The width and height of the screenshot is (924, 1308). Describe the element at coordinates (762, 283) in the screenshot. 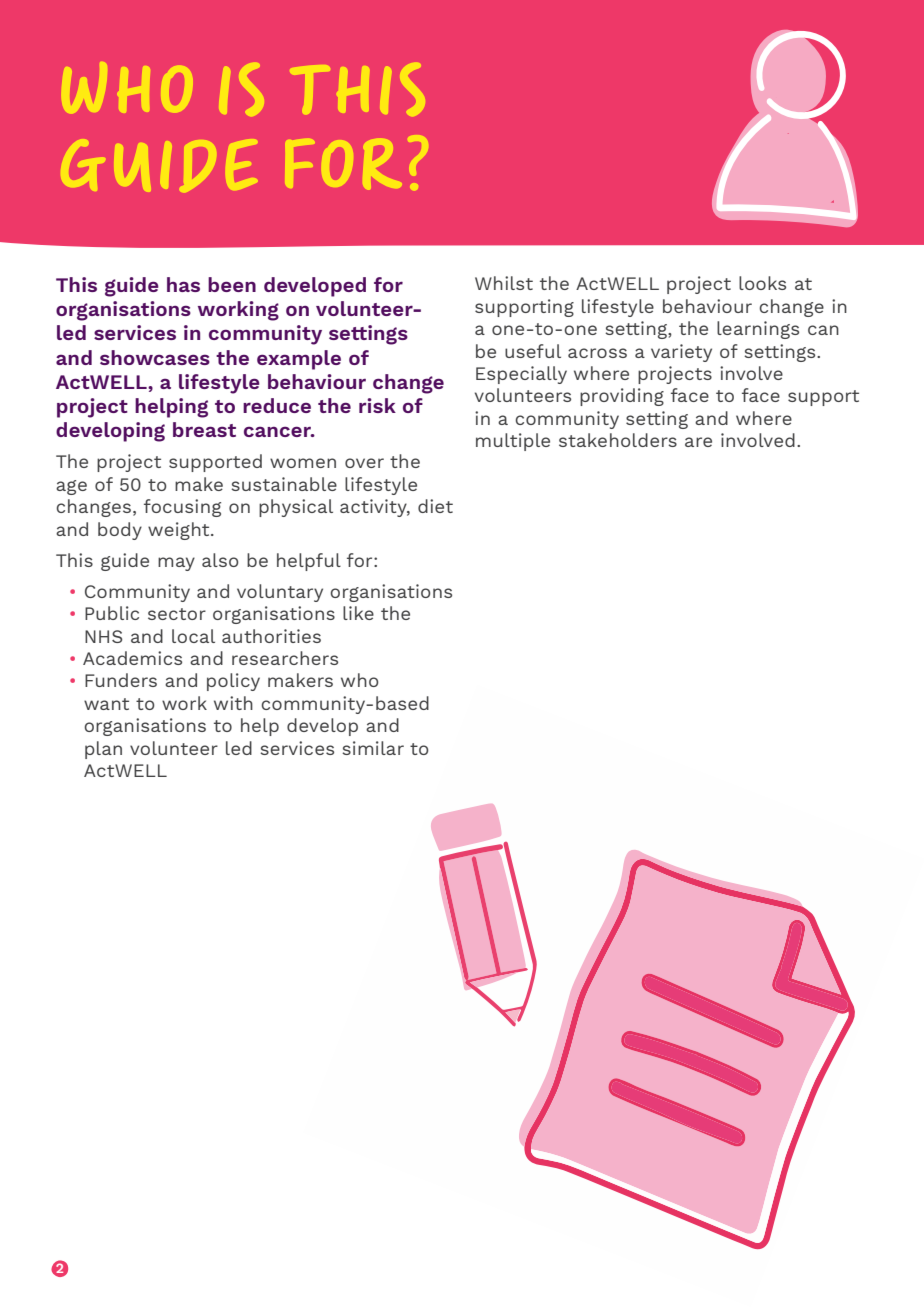

I see `looks` at that location.
